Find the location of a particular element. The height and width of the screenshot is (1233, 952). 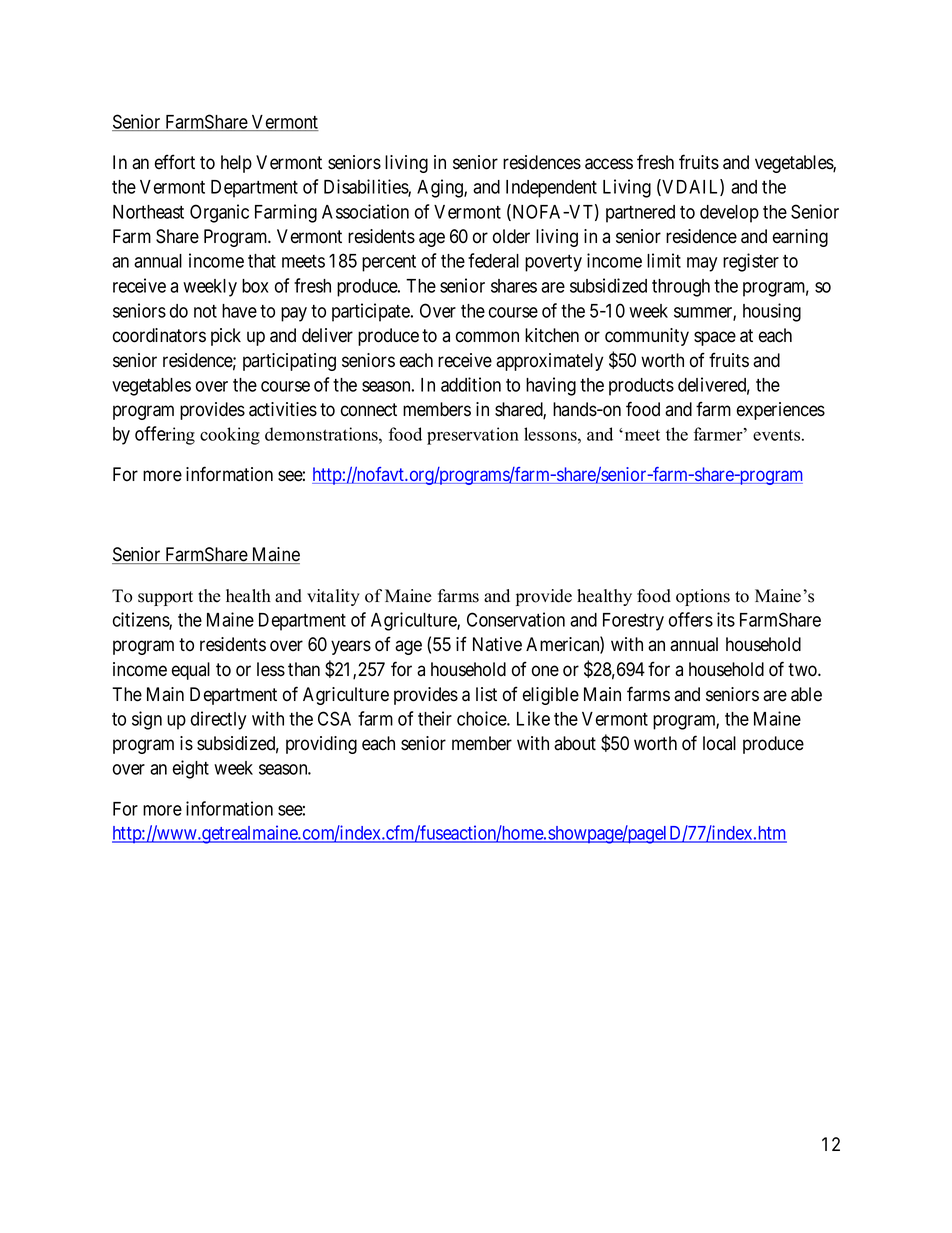

Conservation is located at coordinates (516, 619).
